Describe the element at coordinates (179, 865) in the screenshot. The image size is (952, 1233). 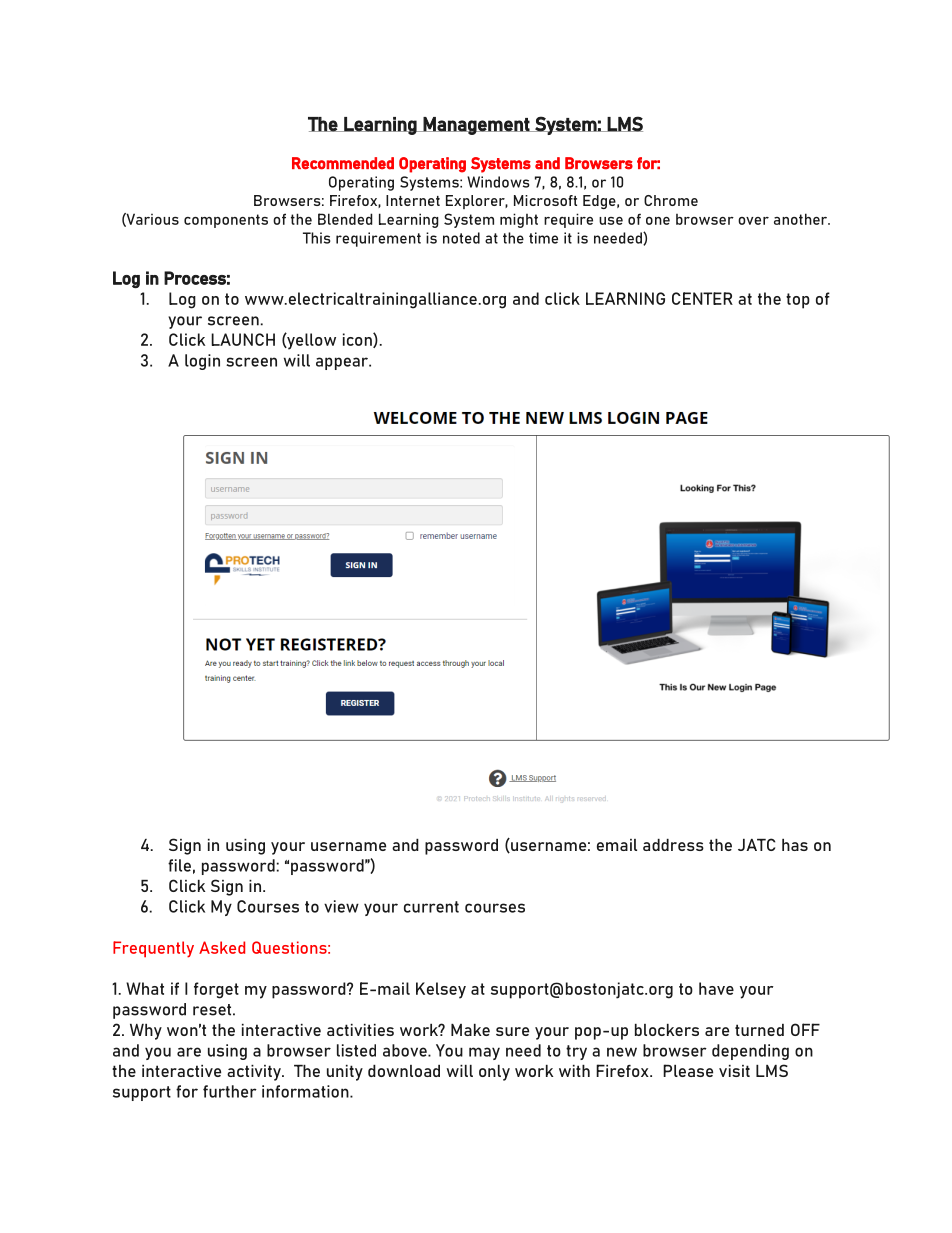
I see `file` at that location.
